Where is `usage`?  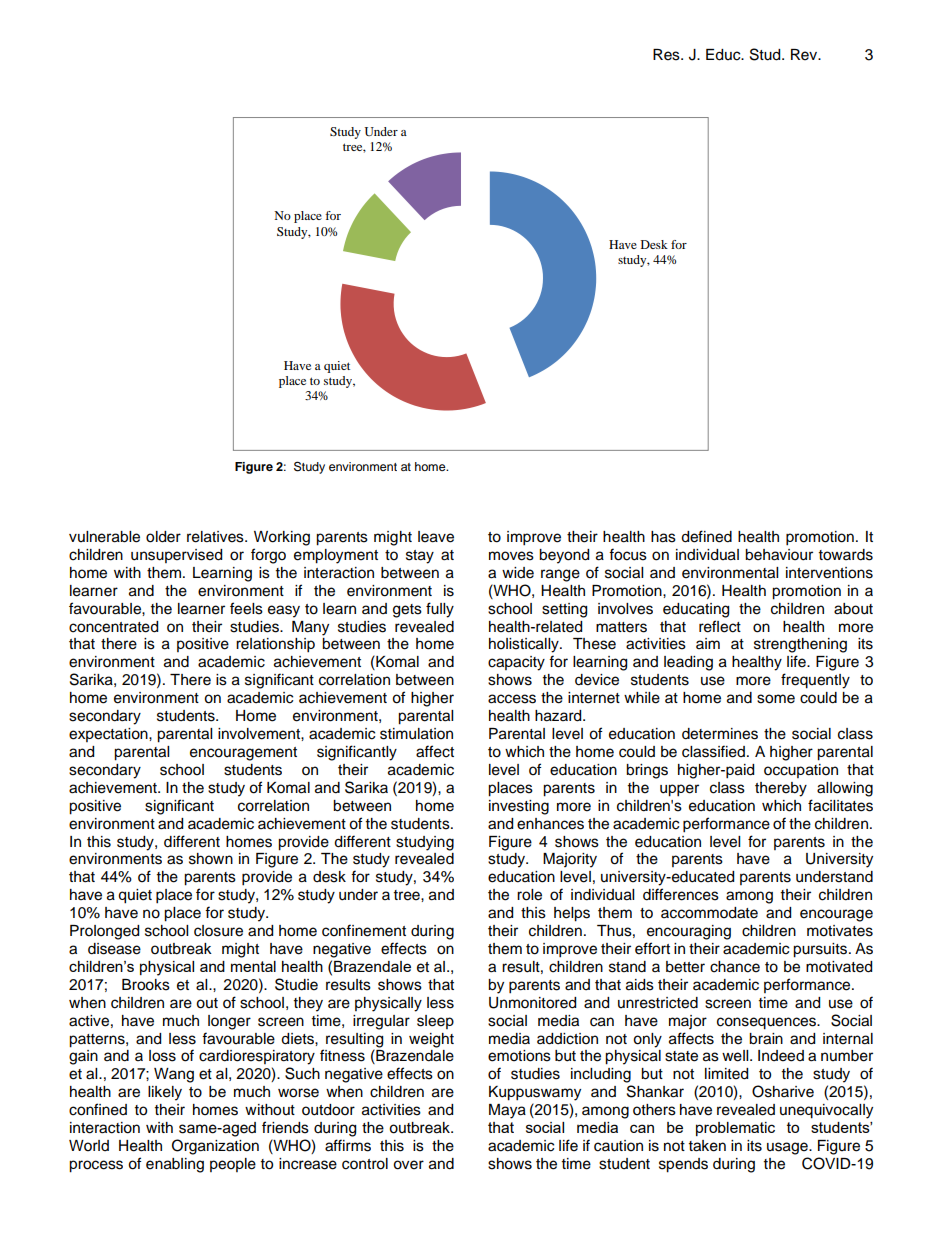
usage is located at coordinates (788, 1148).
